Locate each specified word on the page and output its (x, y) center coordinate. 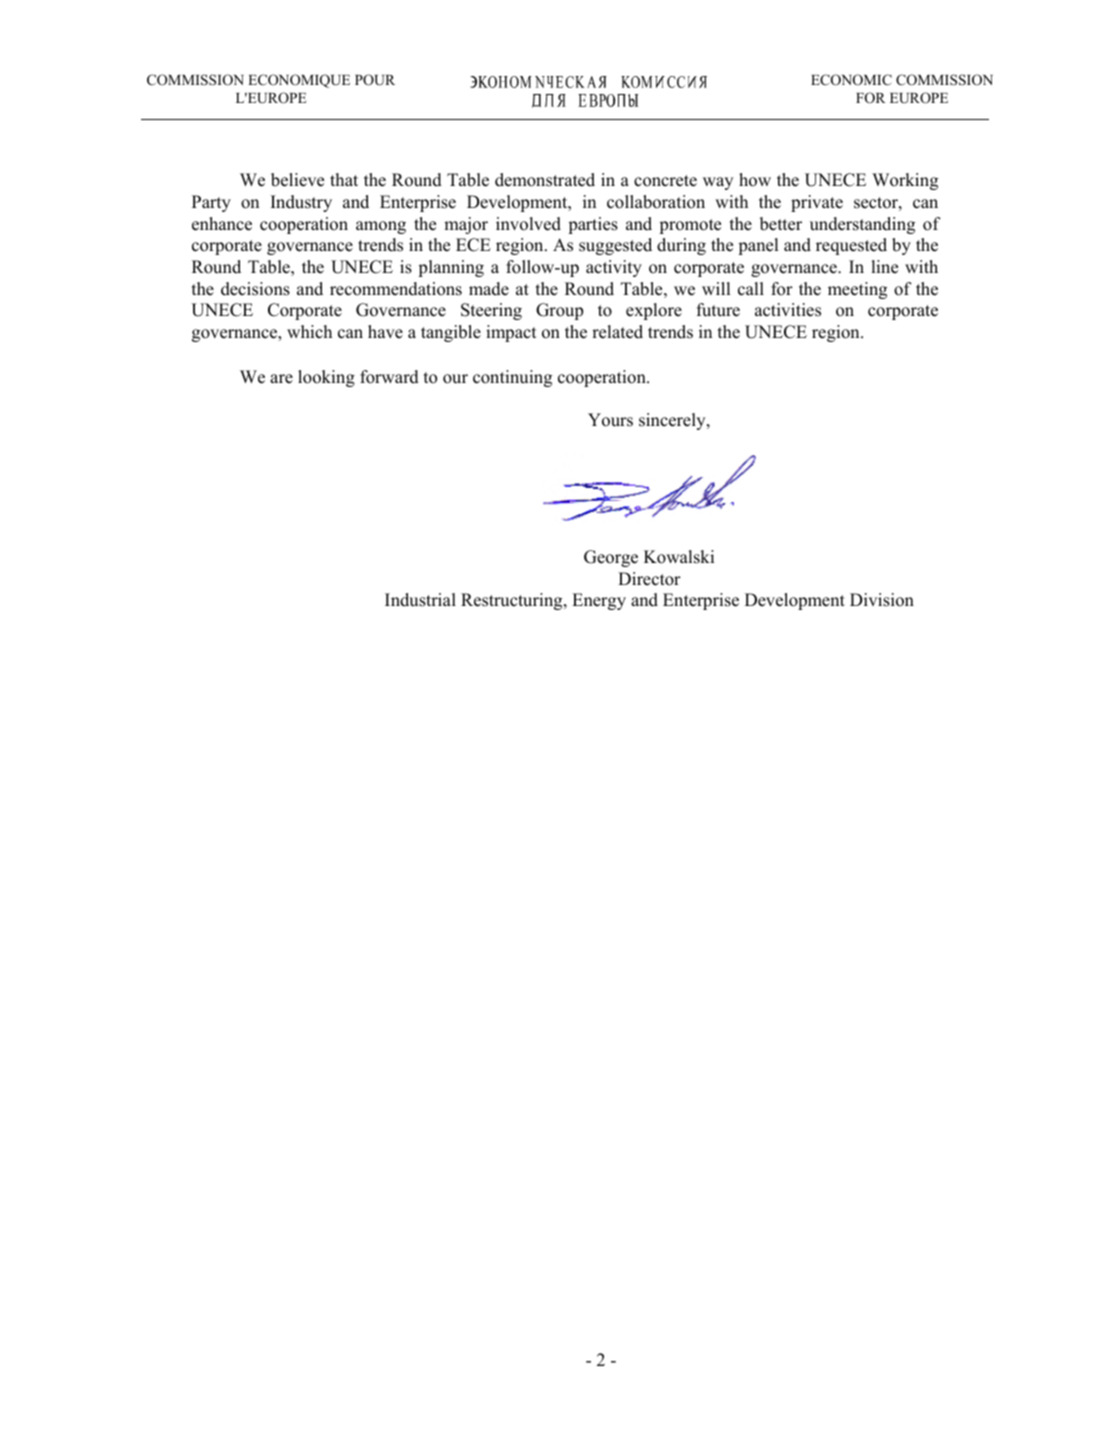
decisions (255, 289)
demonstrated (545, 180)
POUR (375, 80)
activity (614, 268)
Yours (610, 420)
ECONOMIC (851, 80)
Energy (599, 601)
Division (882, 600)
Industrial (420, 600)
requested (851, 246)
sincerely (673, 421)
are (281, 379)
